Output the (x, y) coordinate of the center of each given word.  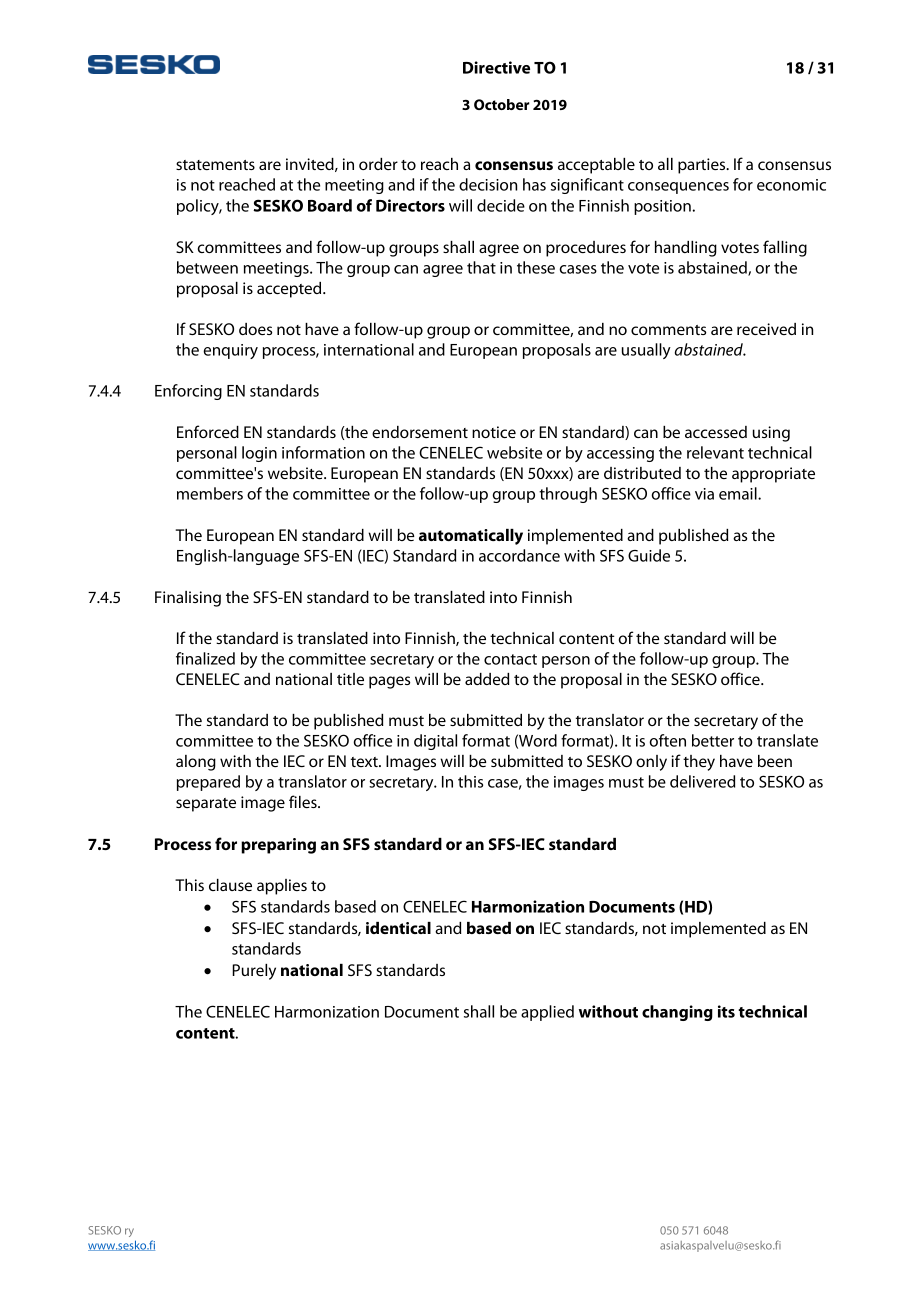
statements (215, 165)
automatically (471, 537)
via (704, 494)
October (502, 104)
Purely (254, 972)
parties (703, 166)
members (210, 493)
